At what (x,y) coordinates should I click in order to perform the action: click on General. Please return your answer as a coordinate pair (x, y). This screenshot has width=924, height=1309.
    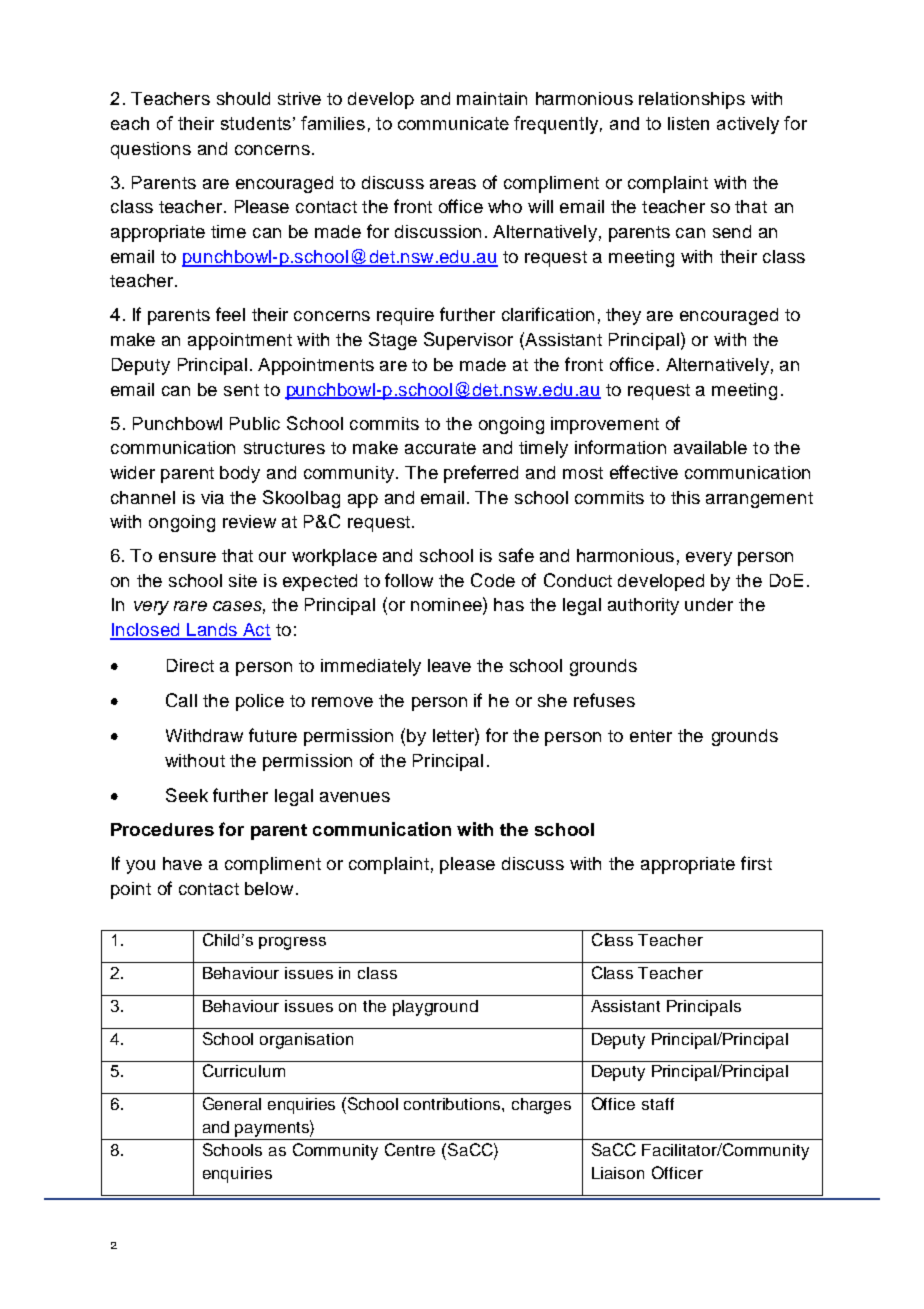
    Looking at the image, I should click on (232, 1103).
